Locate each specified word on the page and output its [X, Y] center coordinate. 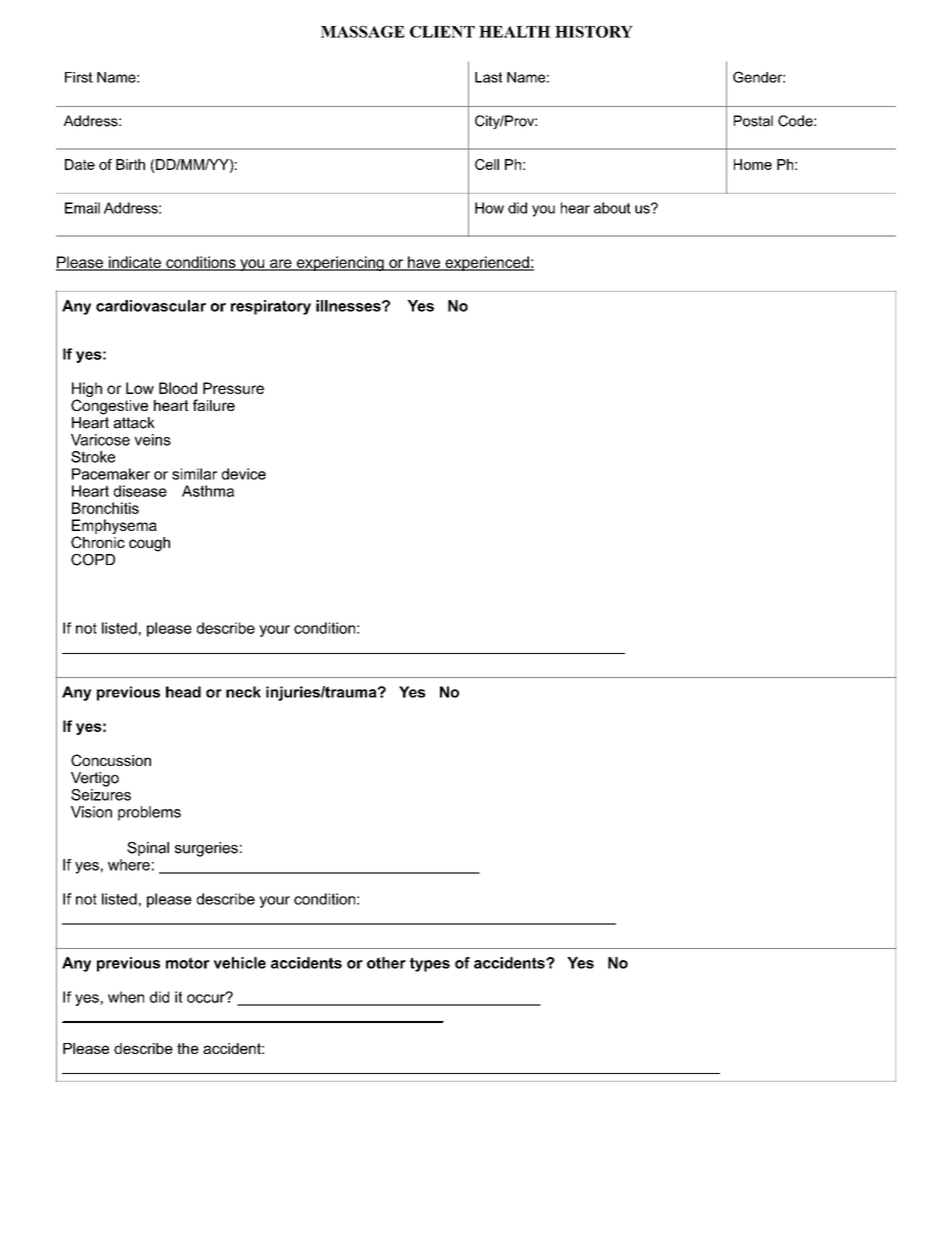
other [386, 963]
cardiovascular [151, 306]
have [424, 263]
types [430, 964]
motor [188, 963]
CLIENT [442, 32]
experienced [487, 263]
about [612, 208]
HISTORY [594, 32]
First [79, 77]
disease [140, 491]
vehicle [240, 963]
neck [243, 692]
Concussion [111, 760]
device [244, 474]
